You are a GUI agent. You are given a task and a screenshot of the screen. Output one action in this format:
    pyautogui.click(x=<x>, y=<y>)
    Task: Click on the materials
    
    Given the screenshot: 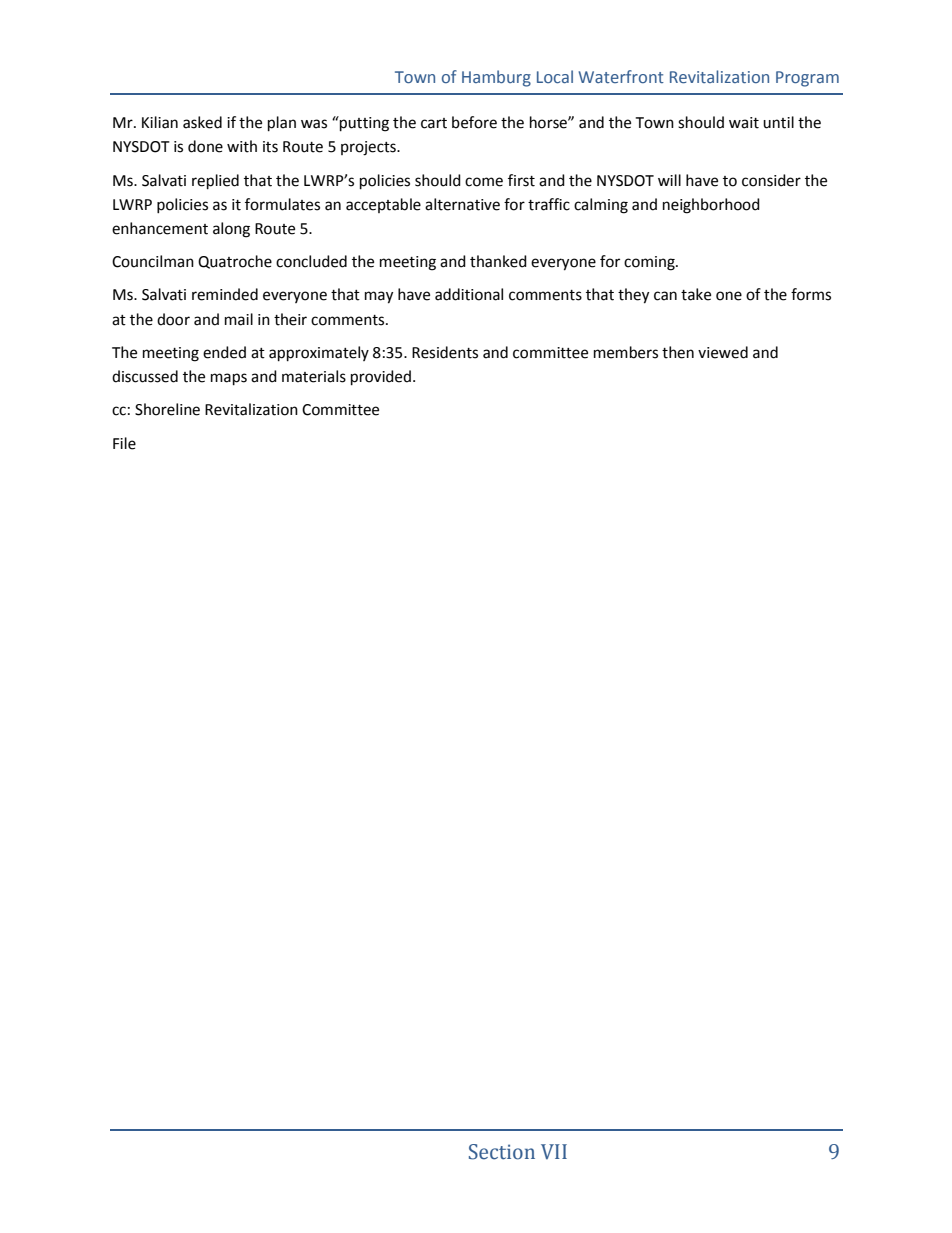 What is the action you would take?
    pyautogui.click(x=314, y=376)
